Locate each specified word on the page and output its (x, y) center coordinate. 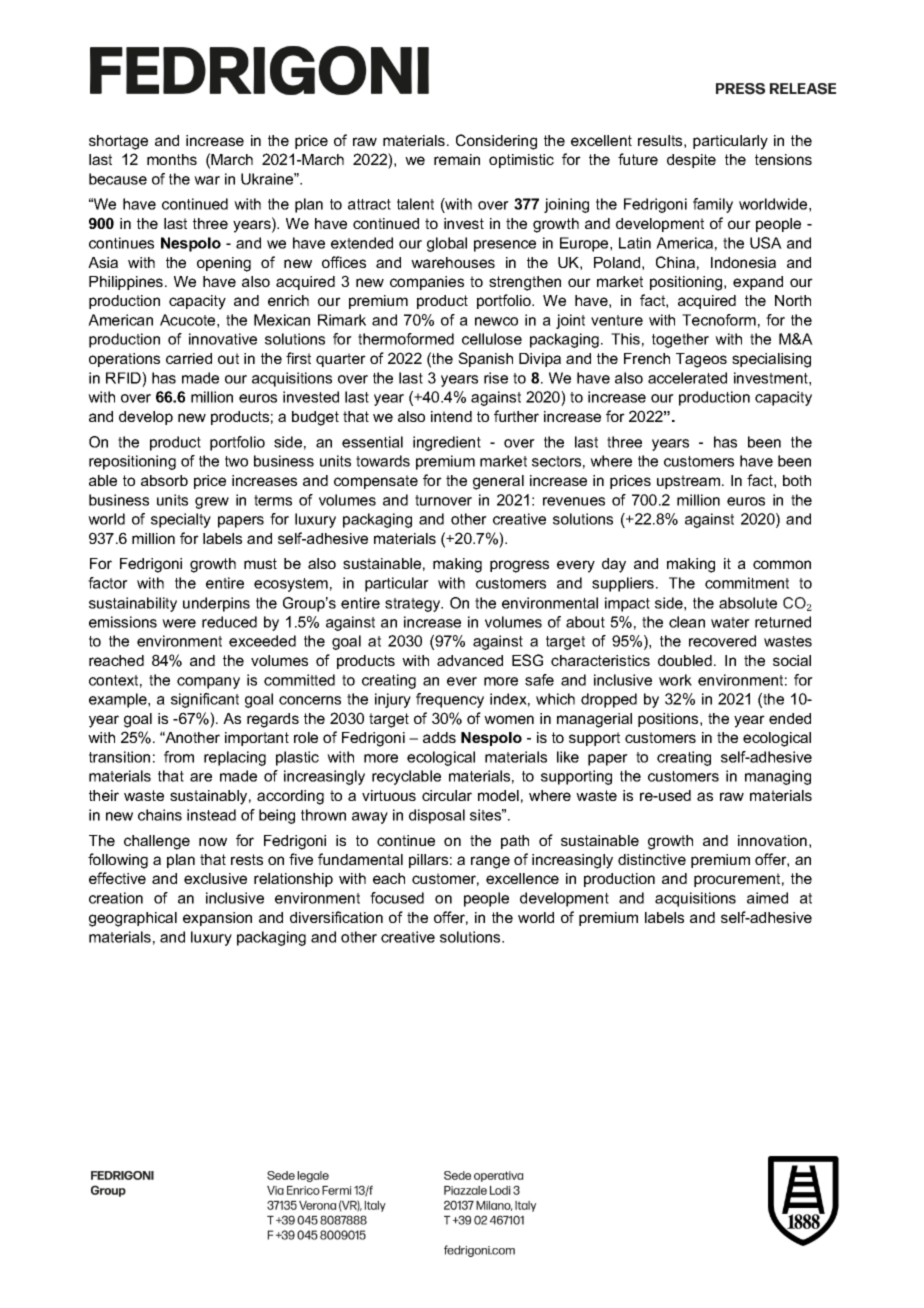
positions (669, 720)
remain (457, 159)
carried (189, 358)
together (680, 340)
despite (691, 161)
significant (205, 700)
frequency (450, 700)
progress (519, 566)
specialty (181, 520)
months (172, 159)
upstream (690, 482)
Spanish (485, 359)
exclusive (215, 878)
